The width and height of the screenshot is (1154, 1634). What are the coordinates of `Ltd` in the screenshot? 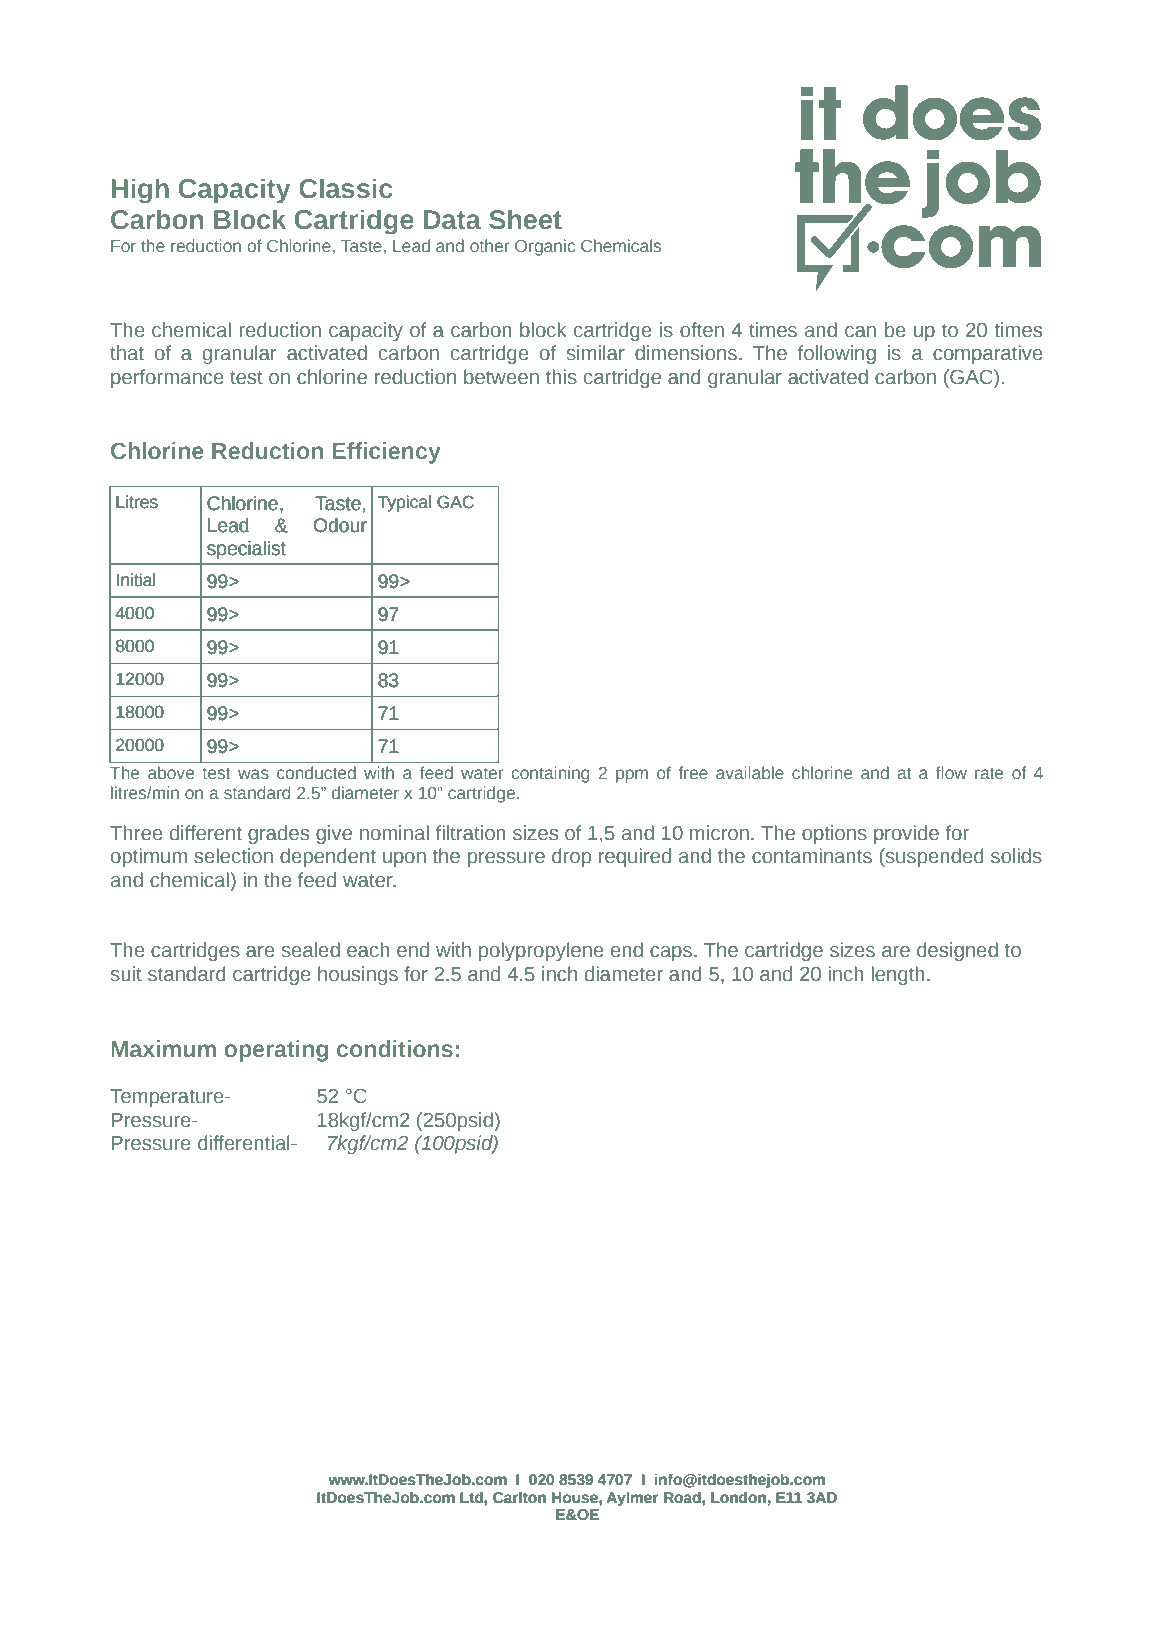 It's located at (472, 1498).
